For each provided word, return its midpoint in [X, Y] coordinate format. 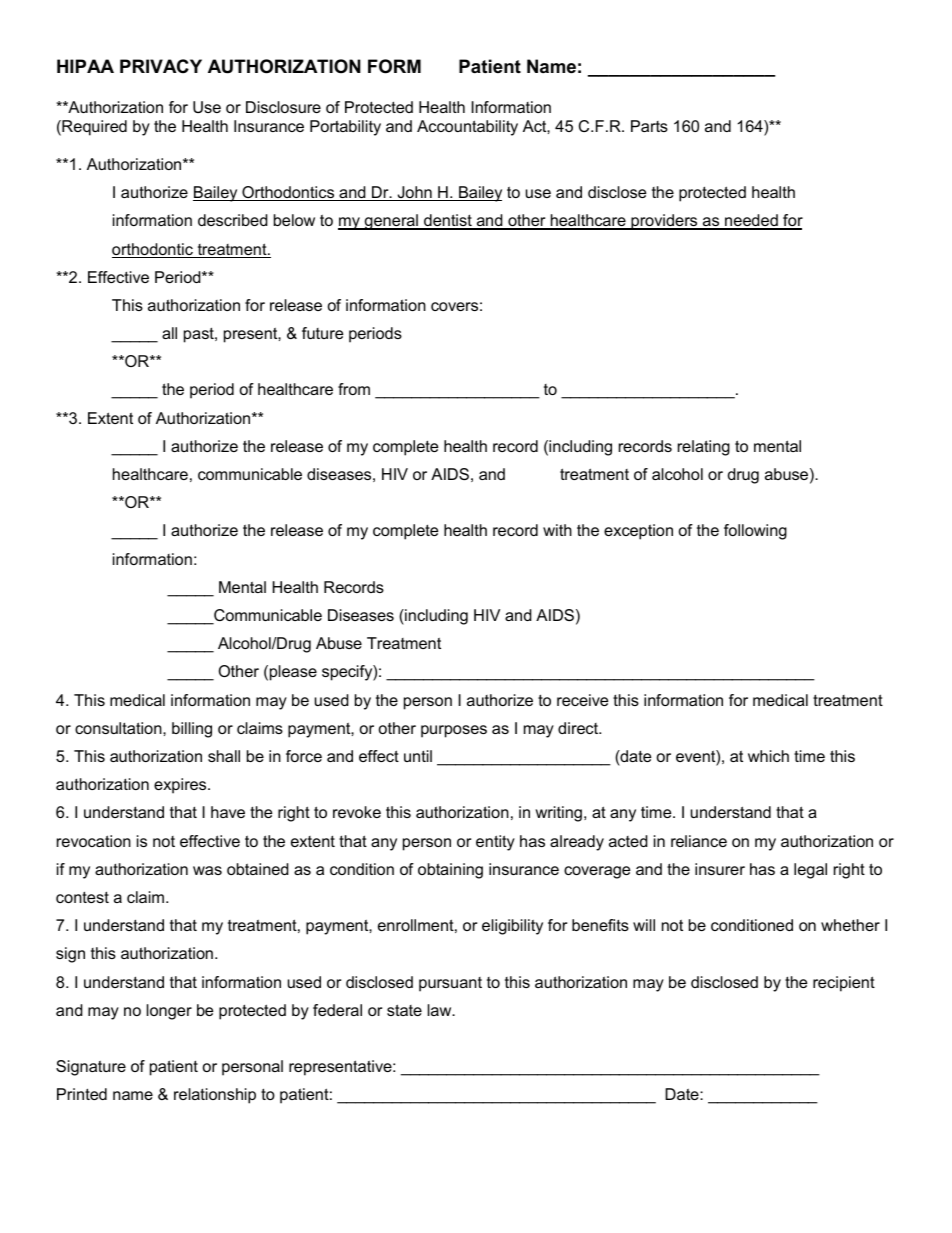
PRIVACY [161, 66]
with [557, 530]
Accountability [467, 128]
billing [192, 730]
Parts [649, 126]
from [354, 389]
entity [495, 843]
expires [181, 786]
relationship [215, 1096]
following [755, 532]
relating [704, 448]
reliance [699, 841]
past [200, 335]
